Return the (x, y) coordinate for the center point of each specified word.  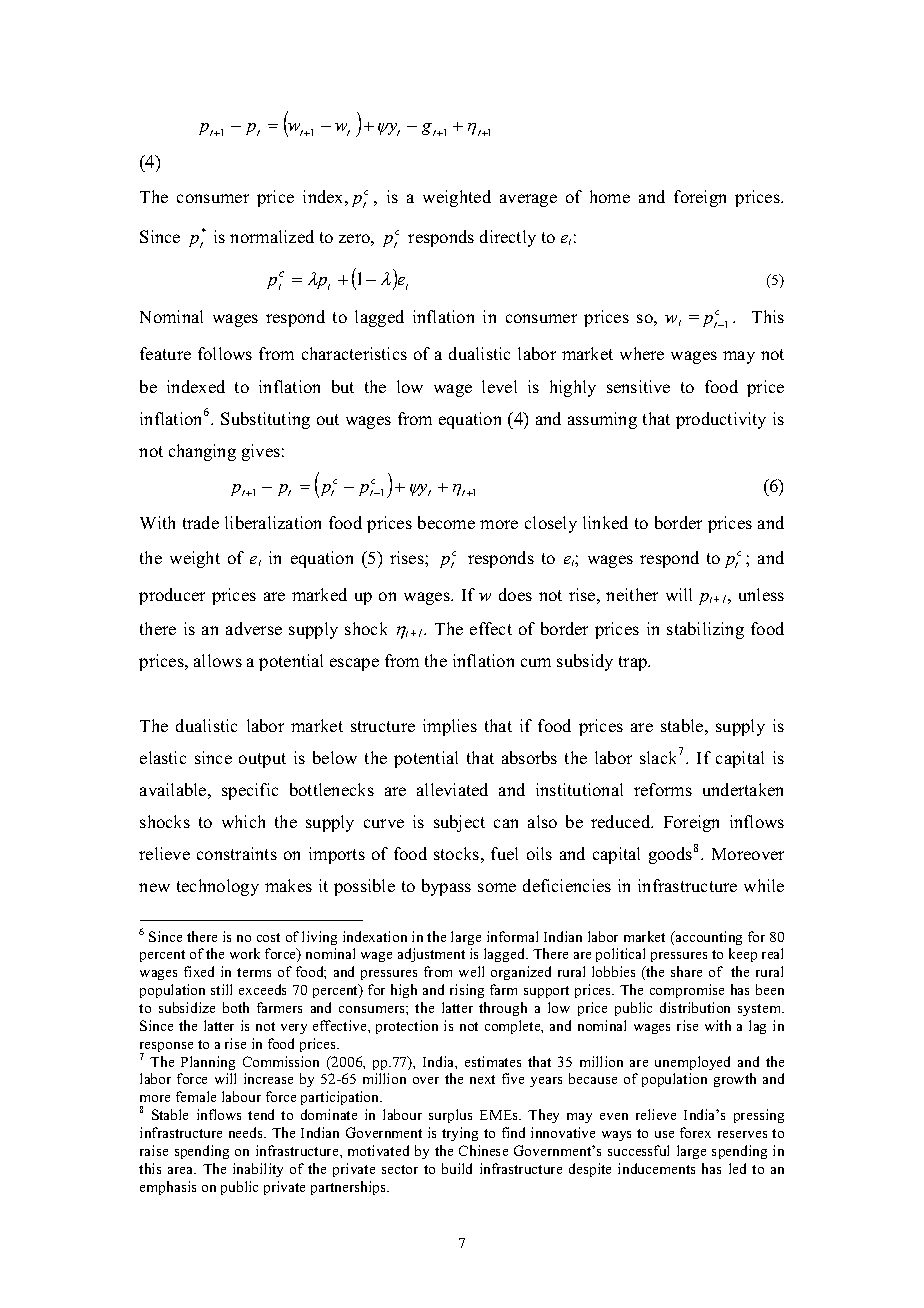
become (446, 522)
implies (450, 727)
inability (258, 1170)
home (610, 196)
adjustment (431, 955)
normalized (272, 236)
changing (202, 452)
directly (508, 238)
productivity (721, 420)
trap (634, 663)
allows (218, 660)
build (457, 1168)
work (245, 953)
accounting (708, 938)
